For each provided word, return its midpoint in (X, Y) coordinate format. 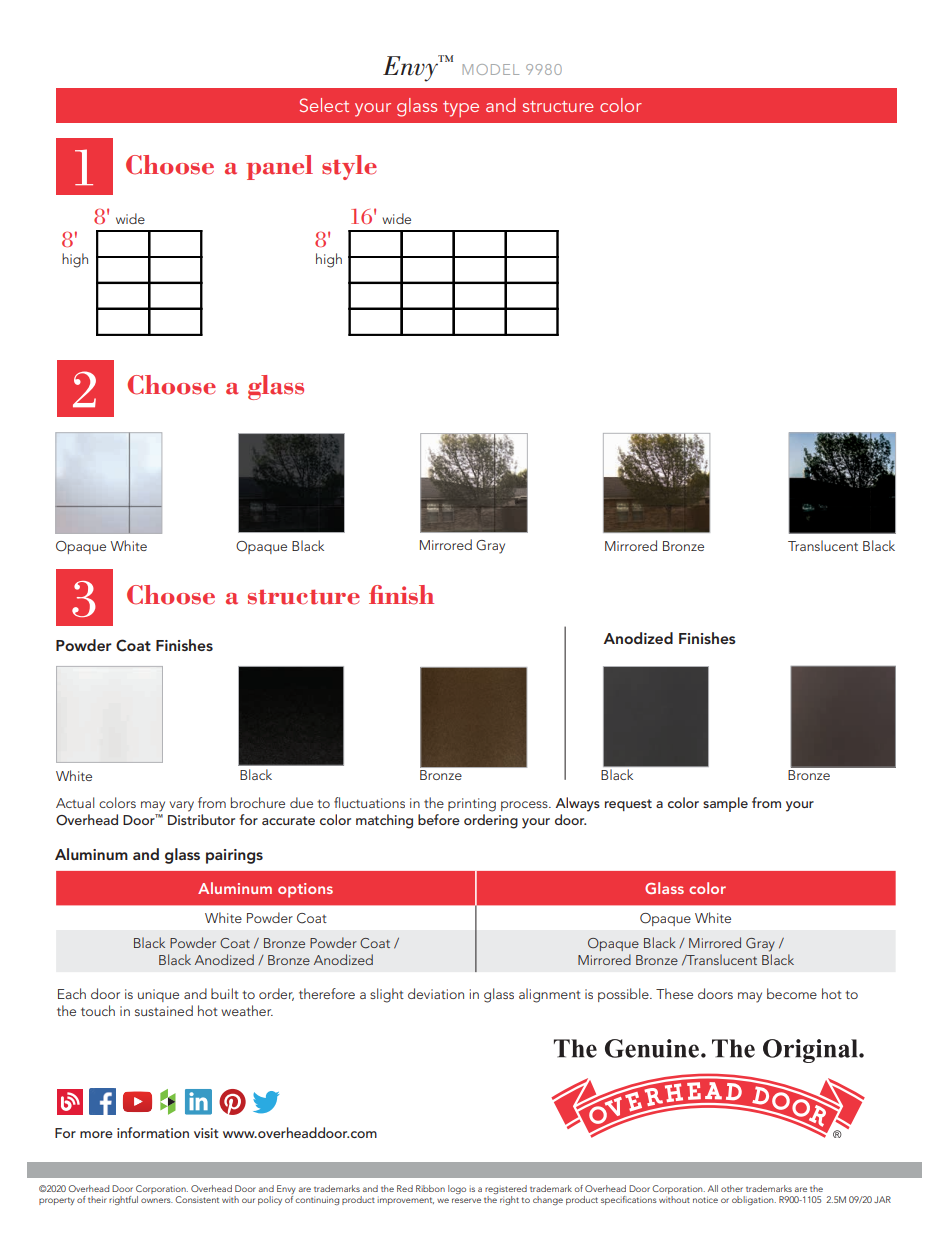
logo (457, 1189)
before (439, 819)
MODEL (491, 69)
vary (182, 806)
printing (472, 805)
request (628, 805)
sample (725, 804)
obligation (754, 1200)
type (461, 109)
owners (157, 1200)
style (349, 167)
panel (279, 167)
